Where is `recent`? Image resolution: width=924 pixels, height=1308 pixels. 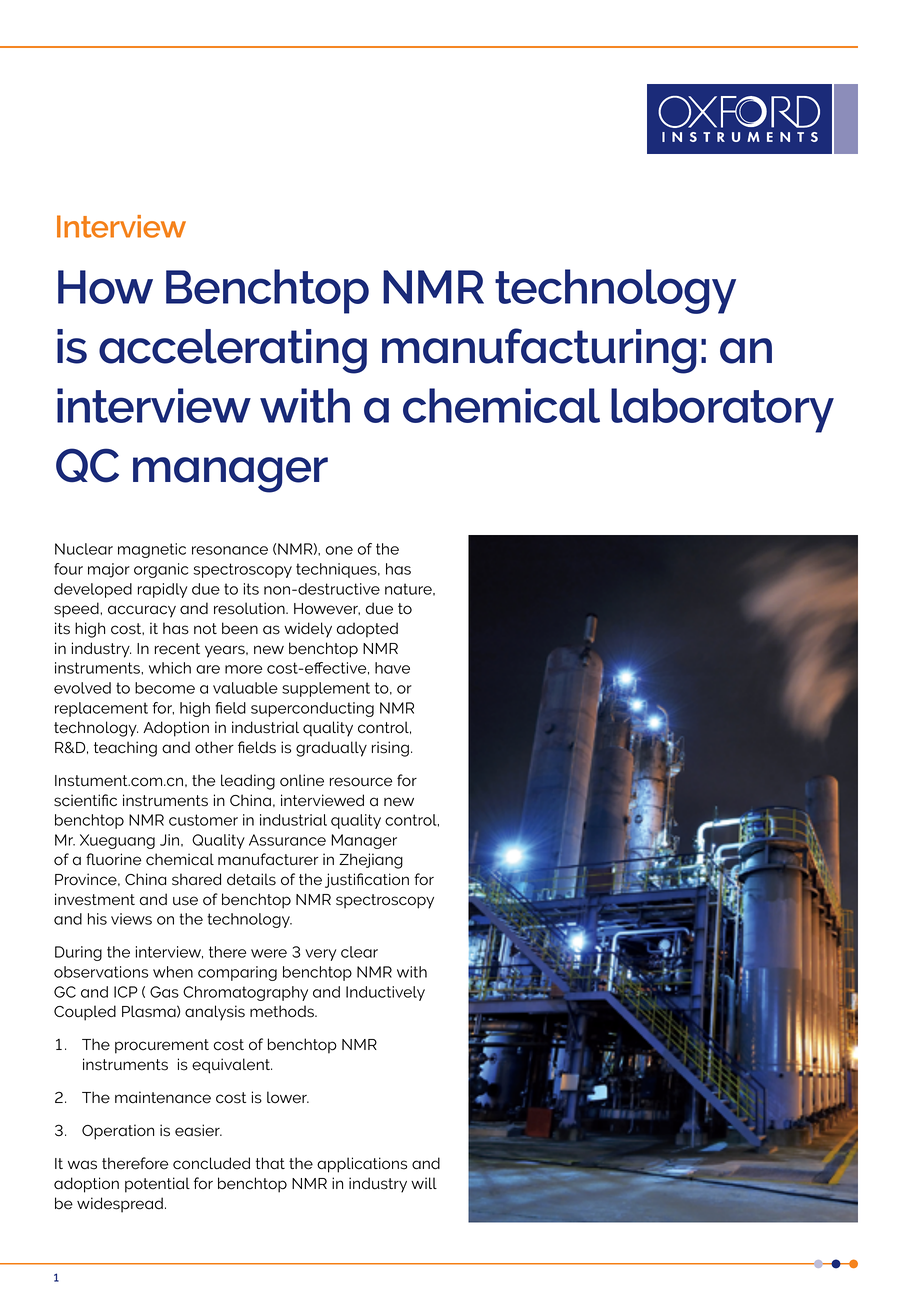
recent is located at coordinates (177, 649).
